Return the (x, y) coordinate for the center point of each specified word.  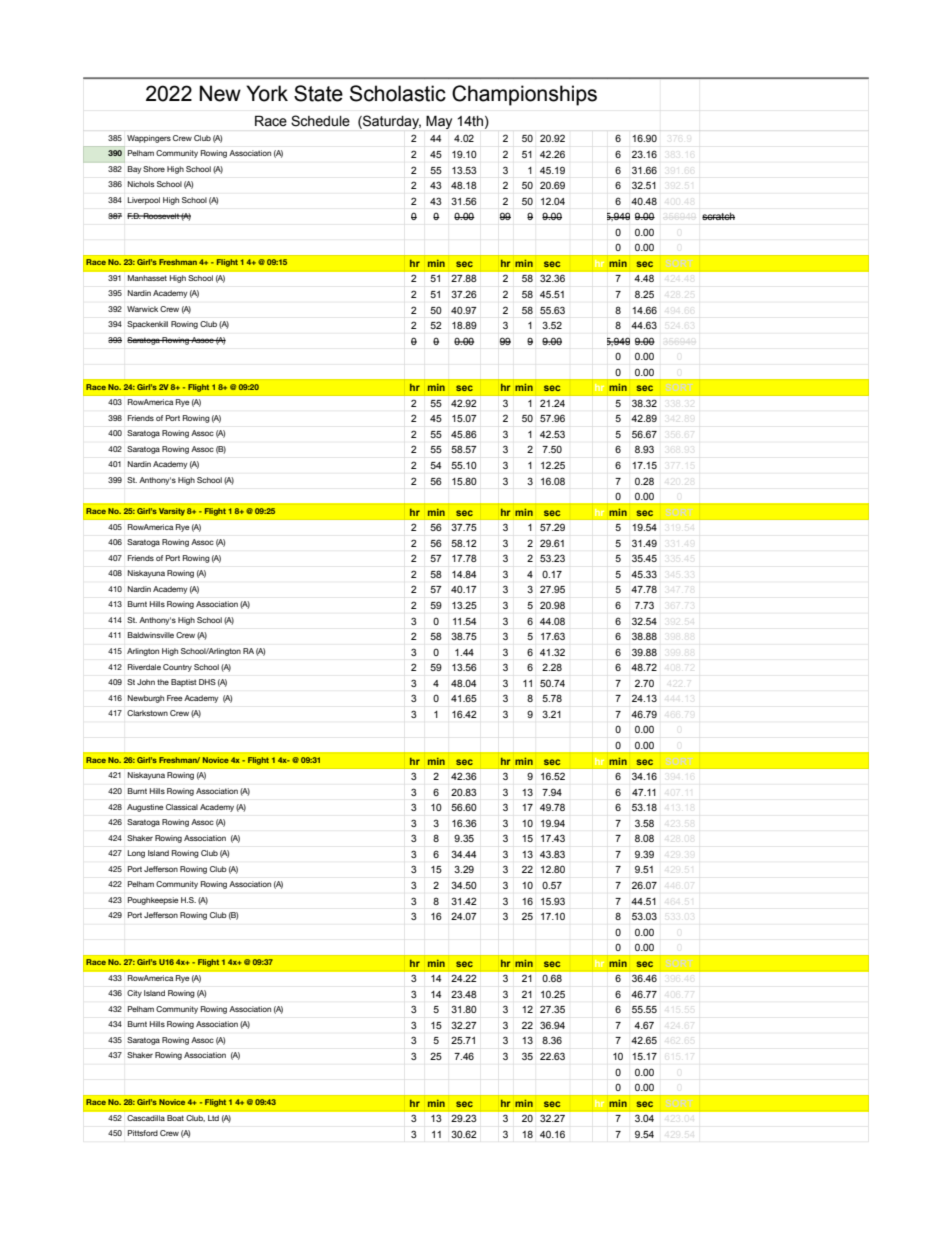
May (439, 122)
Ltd (213, 1118)
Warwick (142, 309)
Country (177, 668)
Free (174, 698)
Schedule (320, 121)
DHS (207, 682)
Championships (524, 95)
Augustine (145, 808)
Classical (182, 807)
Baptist (183, 683)
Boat (175, 1118)
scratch (718, 216)
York (267, 93)
